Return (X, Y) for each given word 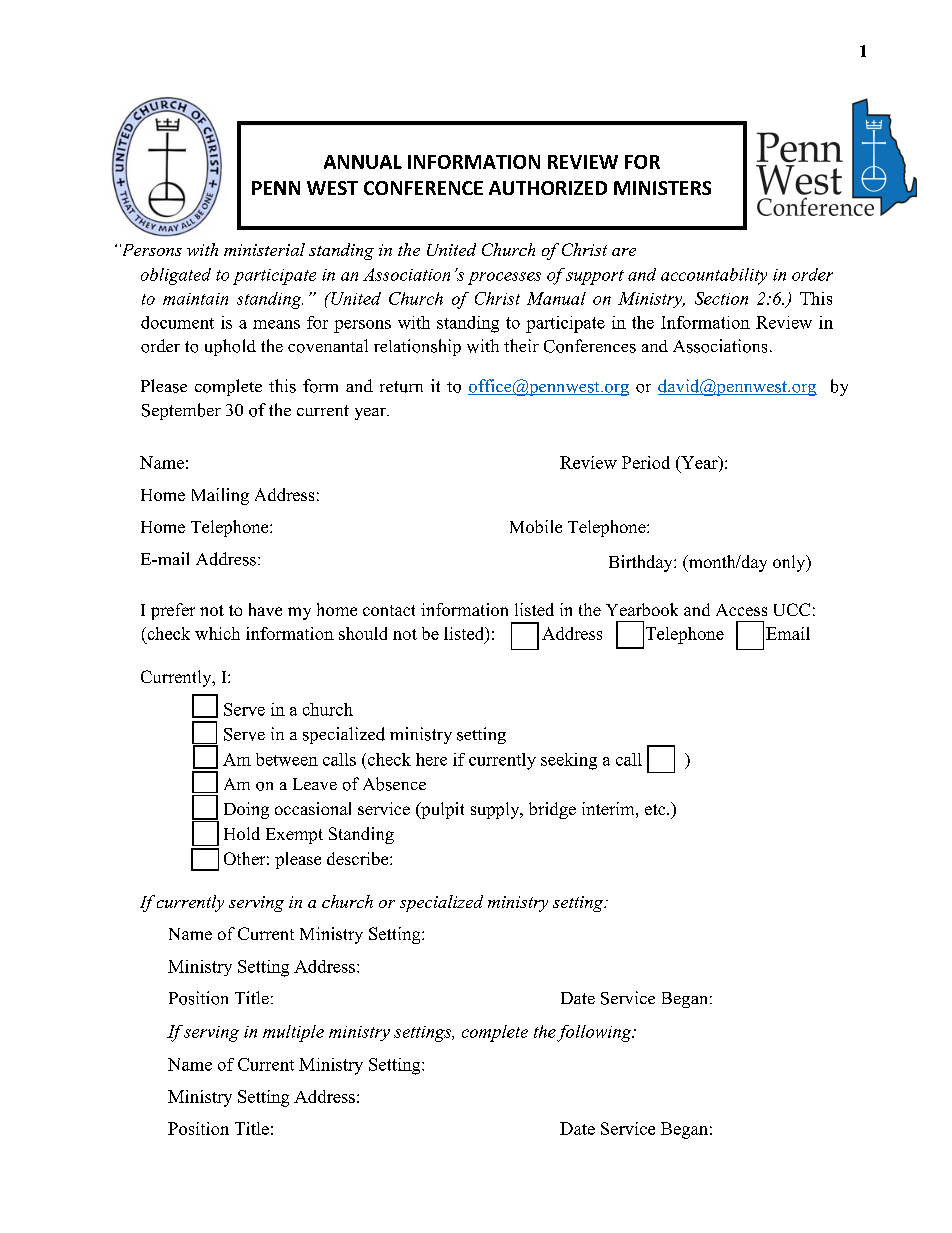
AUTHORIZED (548, 188)
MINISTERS (662, 188)
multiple (293, 1033)
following (595, 1033)
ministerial (264, 249)
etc (656, 809)
